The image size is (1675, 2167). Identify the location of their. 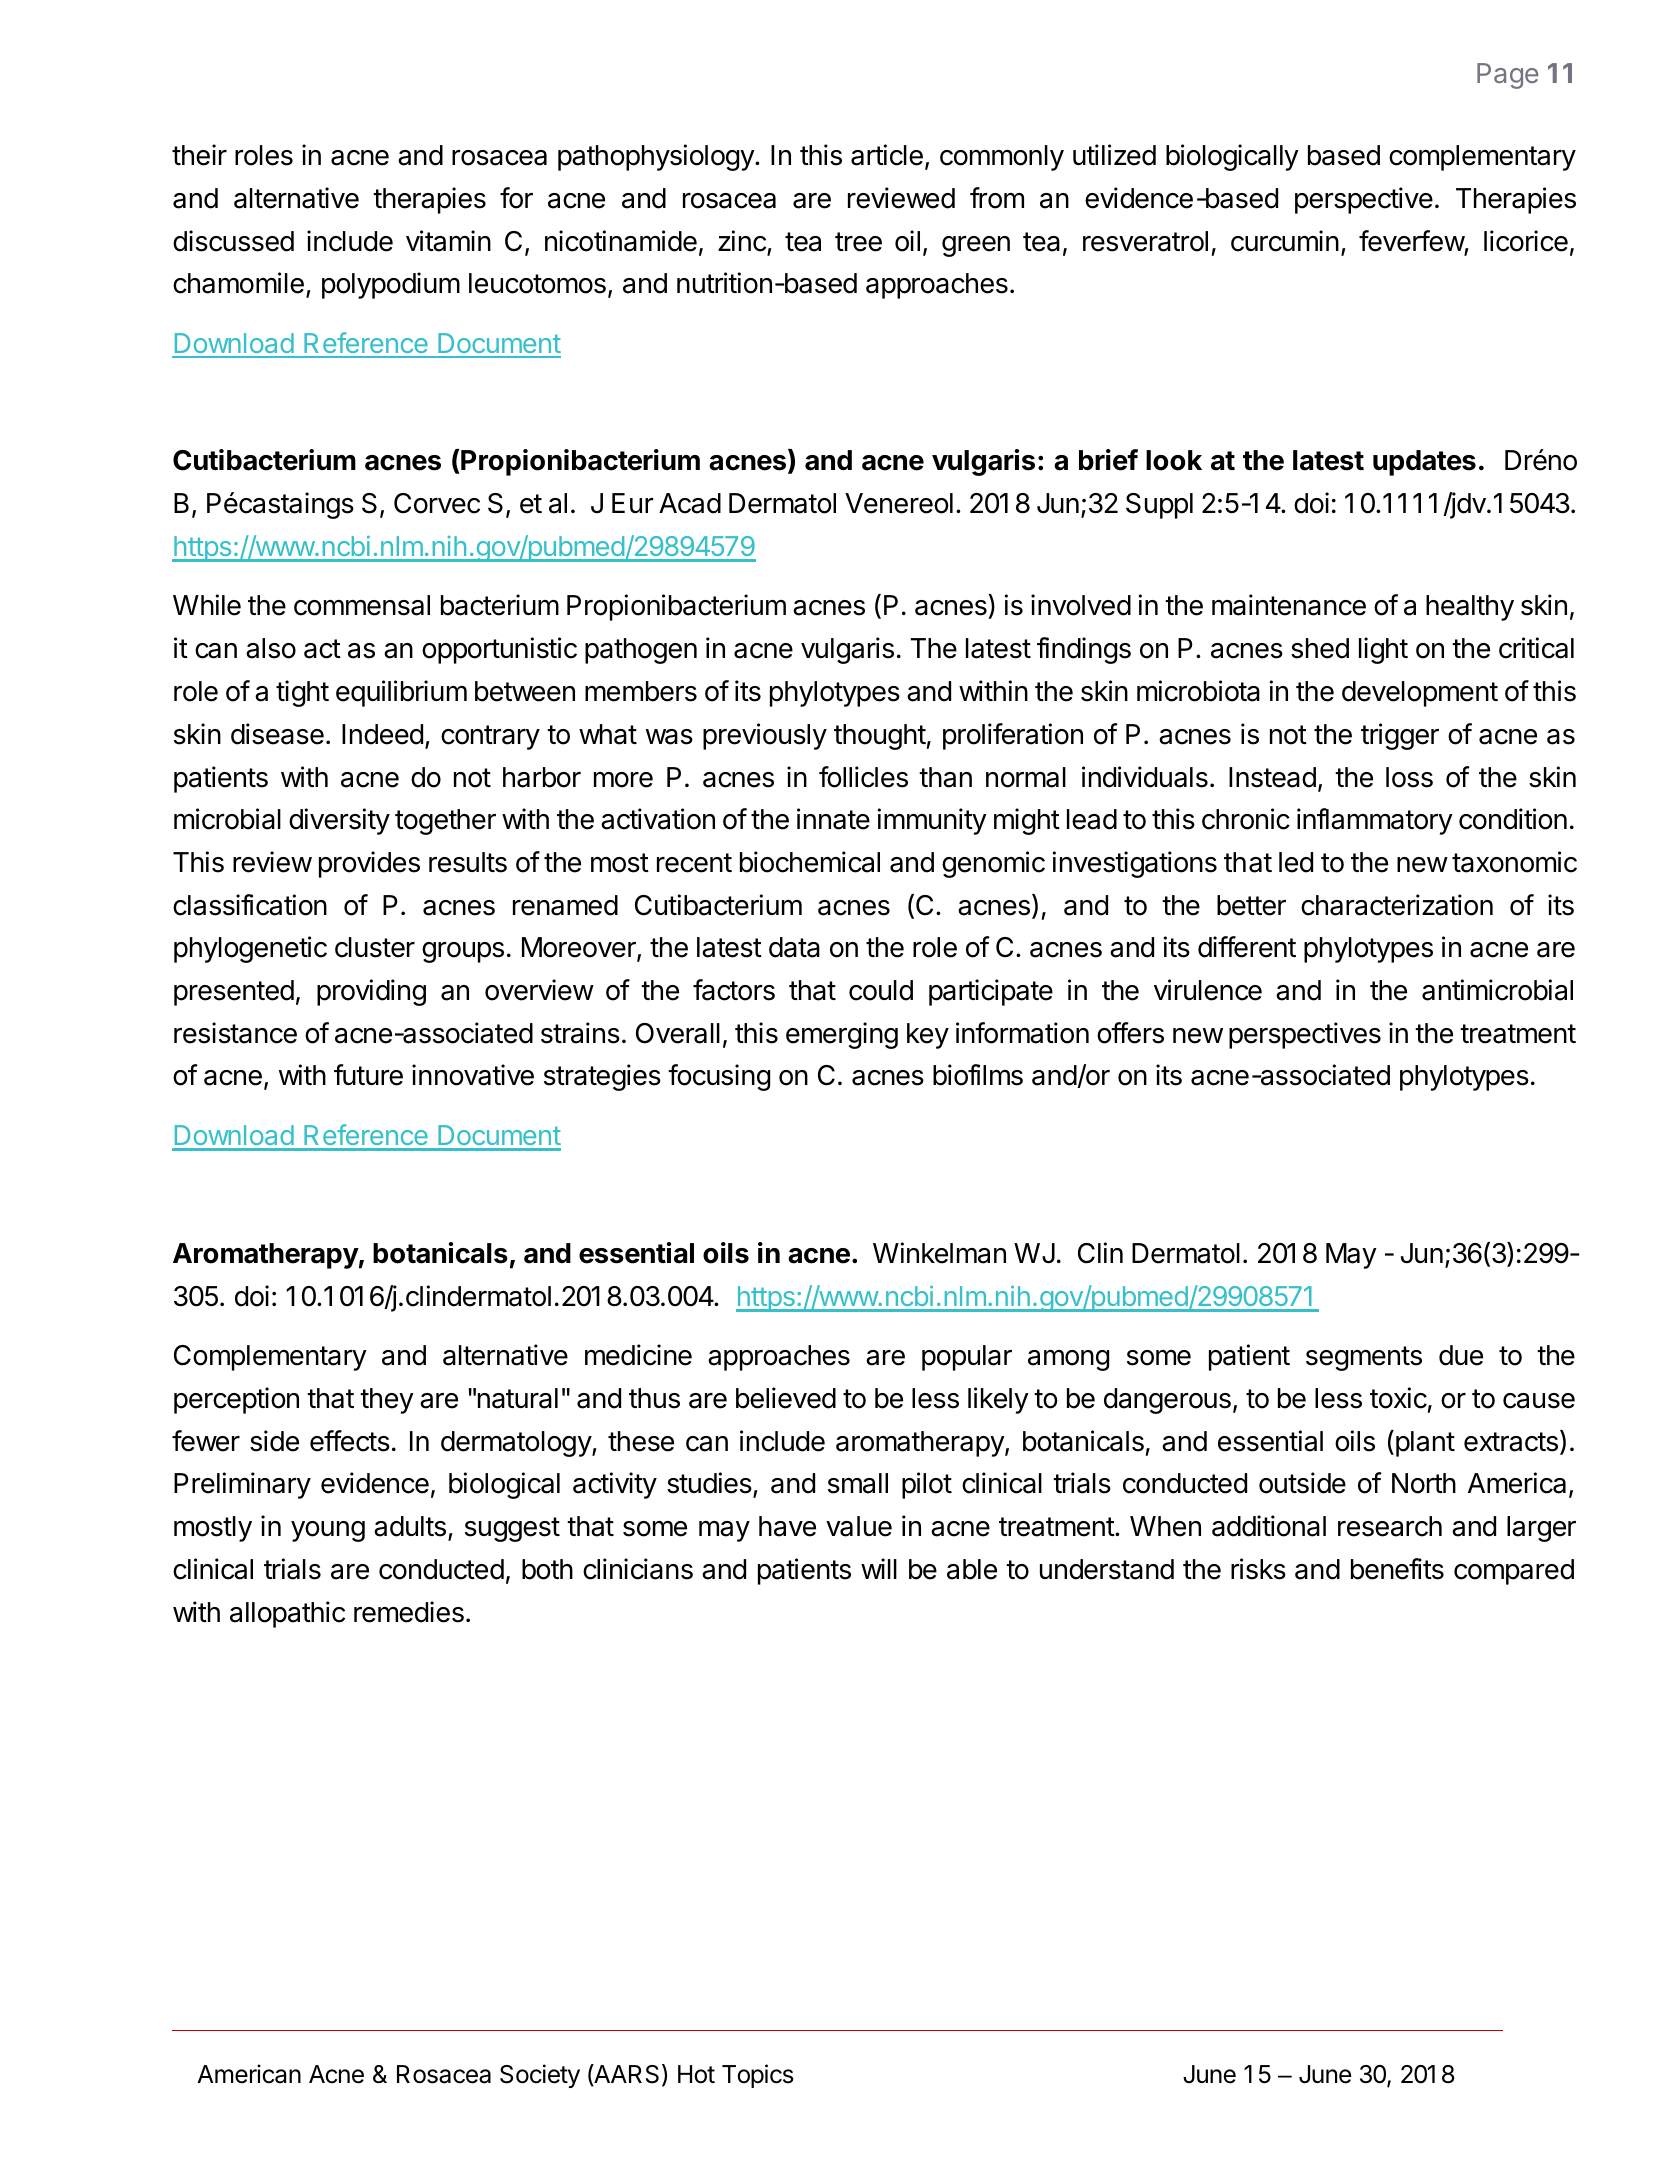
(199, 155).
